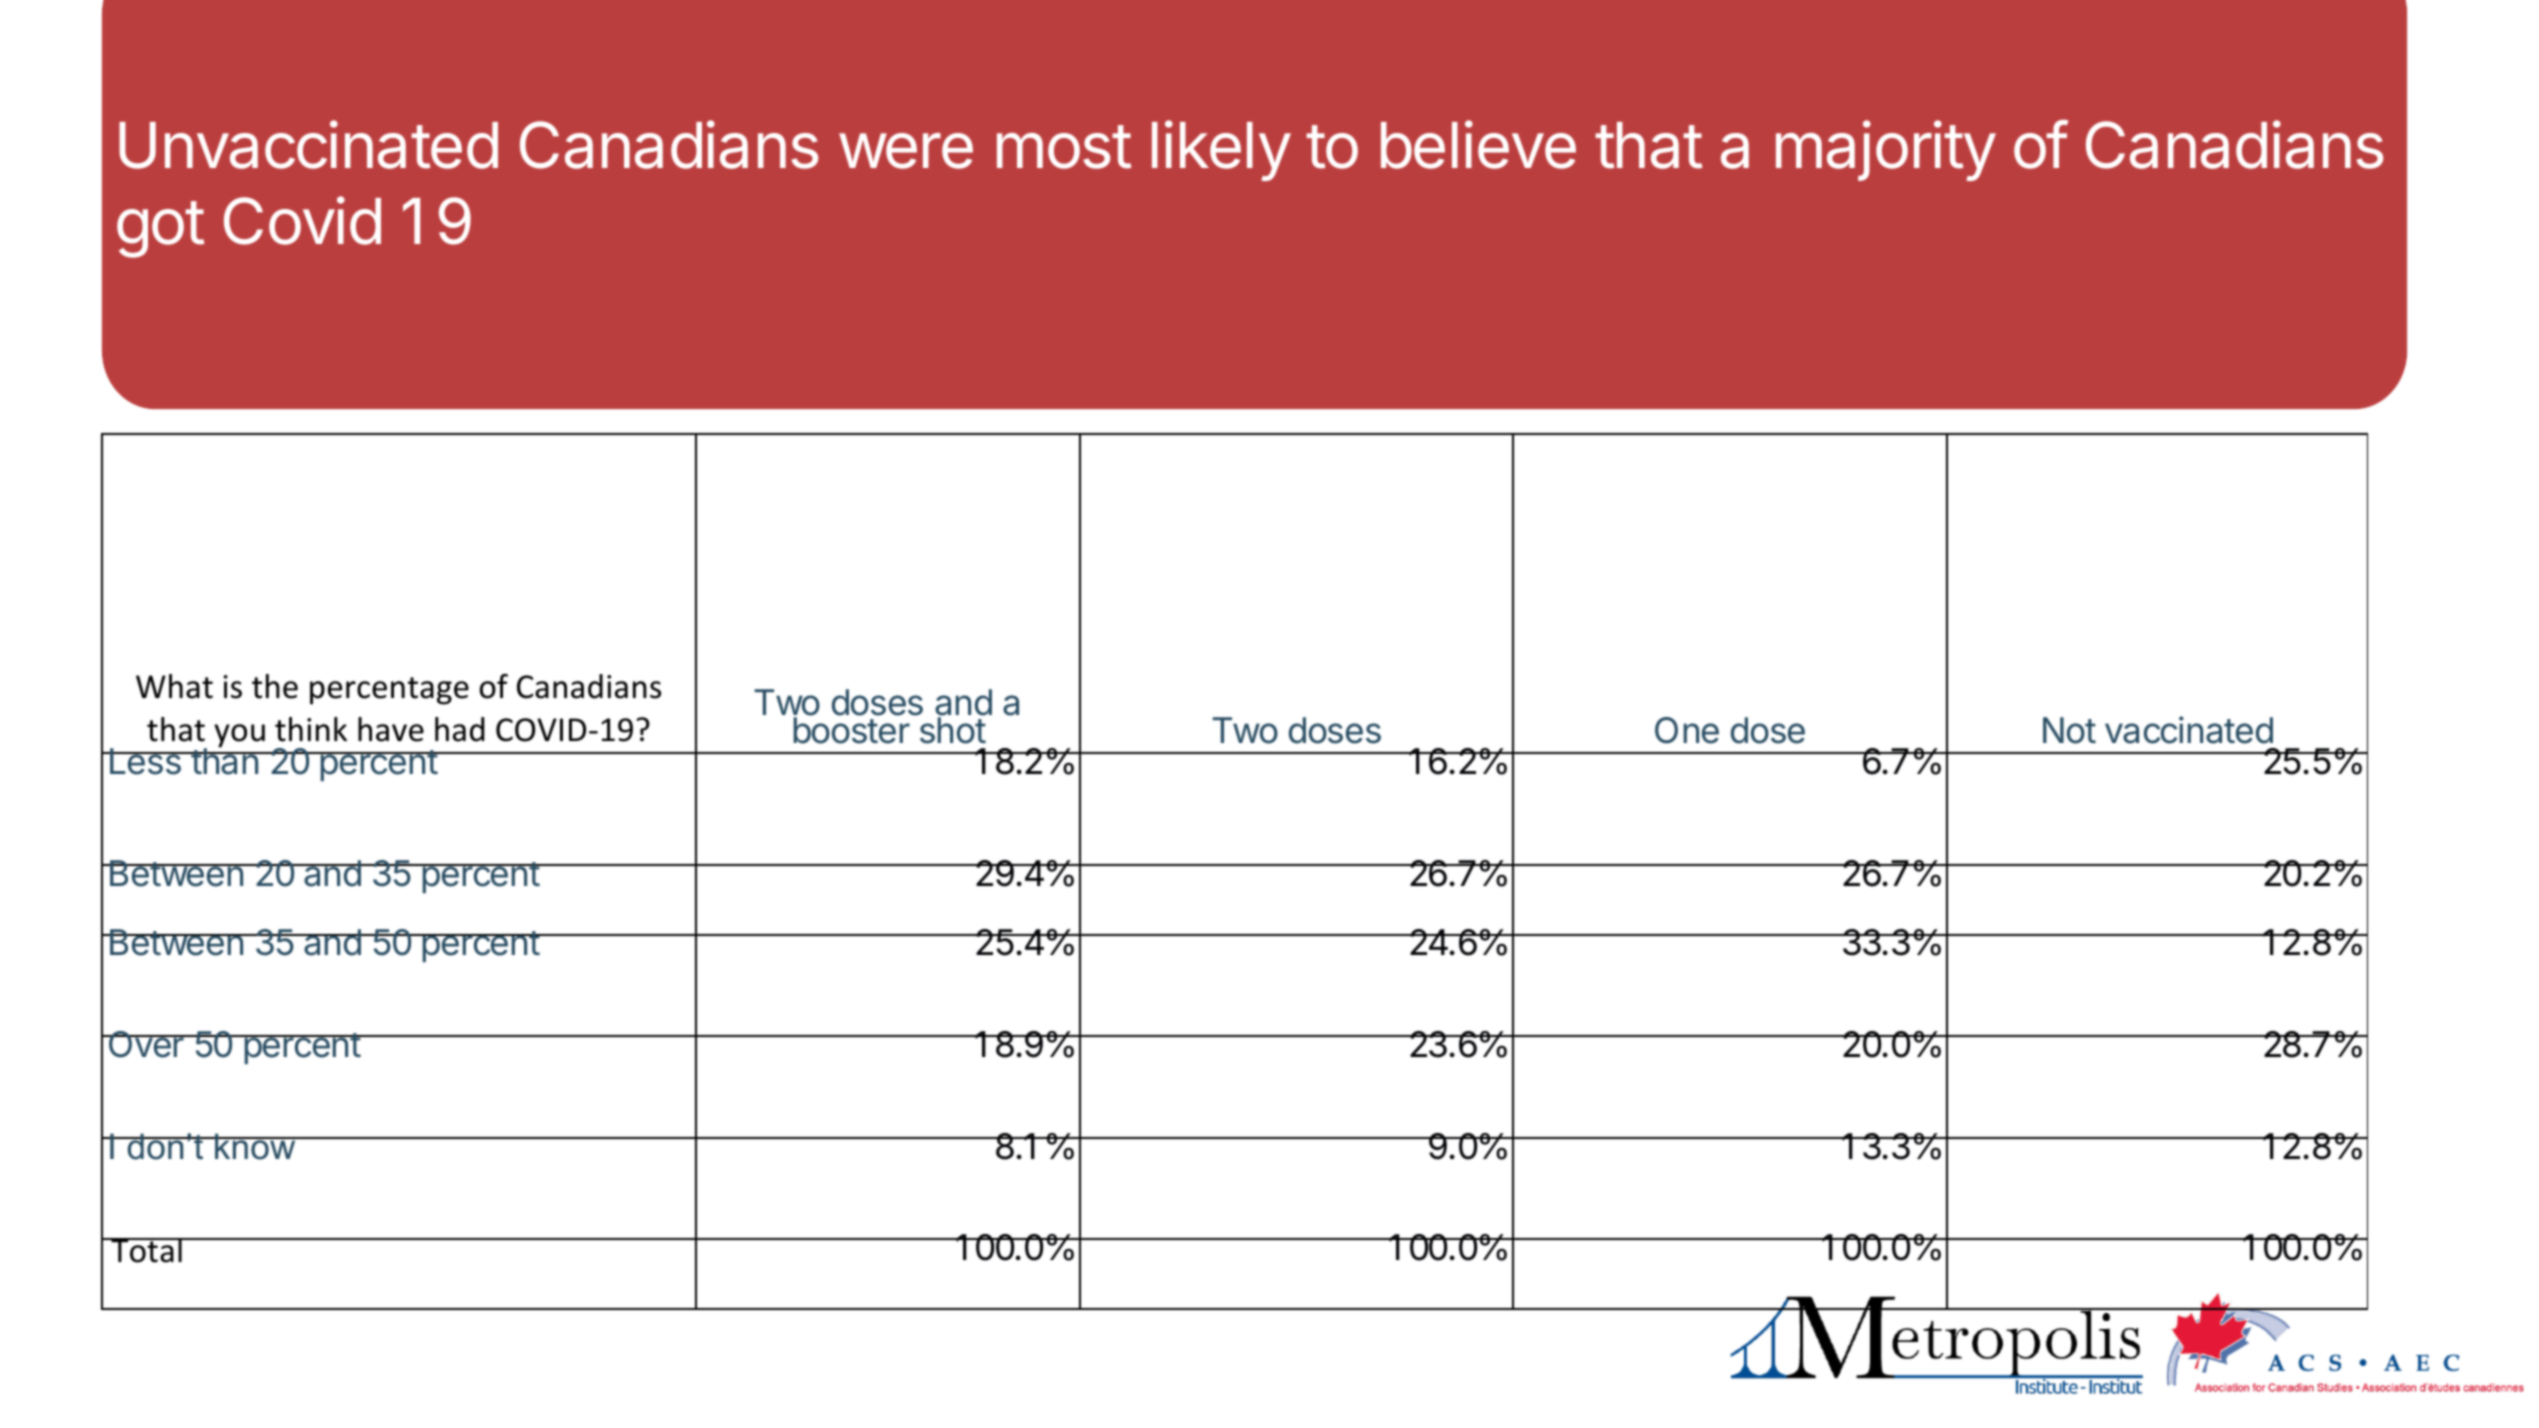 Image resolution: width=2539 pixels, height=1428 pixels. I want to click on Not, so click(2069, 730).
